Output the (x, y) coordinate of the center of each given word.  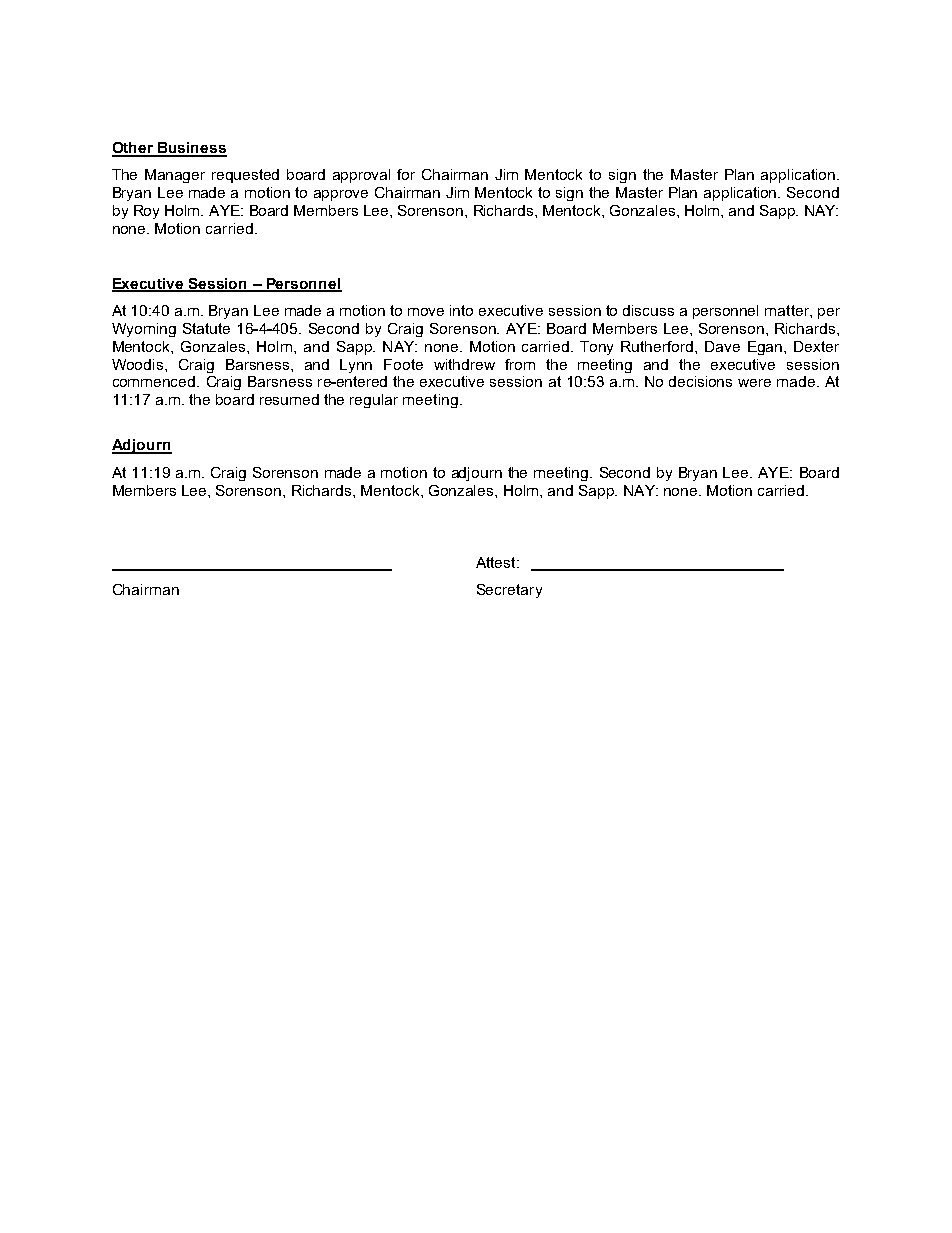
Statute (206, 328)
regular (374, 401)
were (754, 383)
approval (361, 176)
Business (191, 149)
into (461, 310)
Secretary (509, 591)
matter (788, 310)
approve (341, 195)
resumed (289, 399)
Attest (497, 562)
